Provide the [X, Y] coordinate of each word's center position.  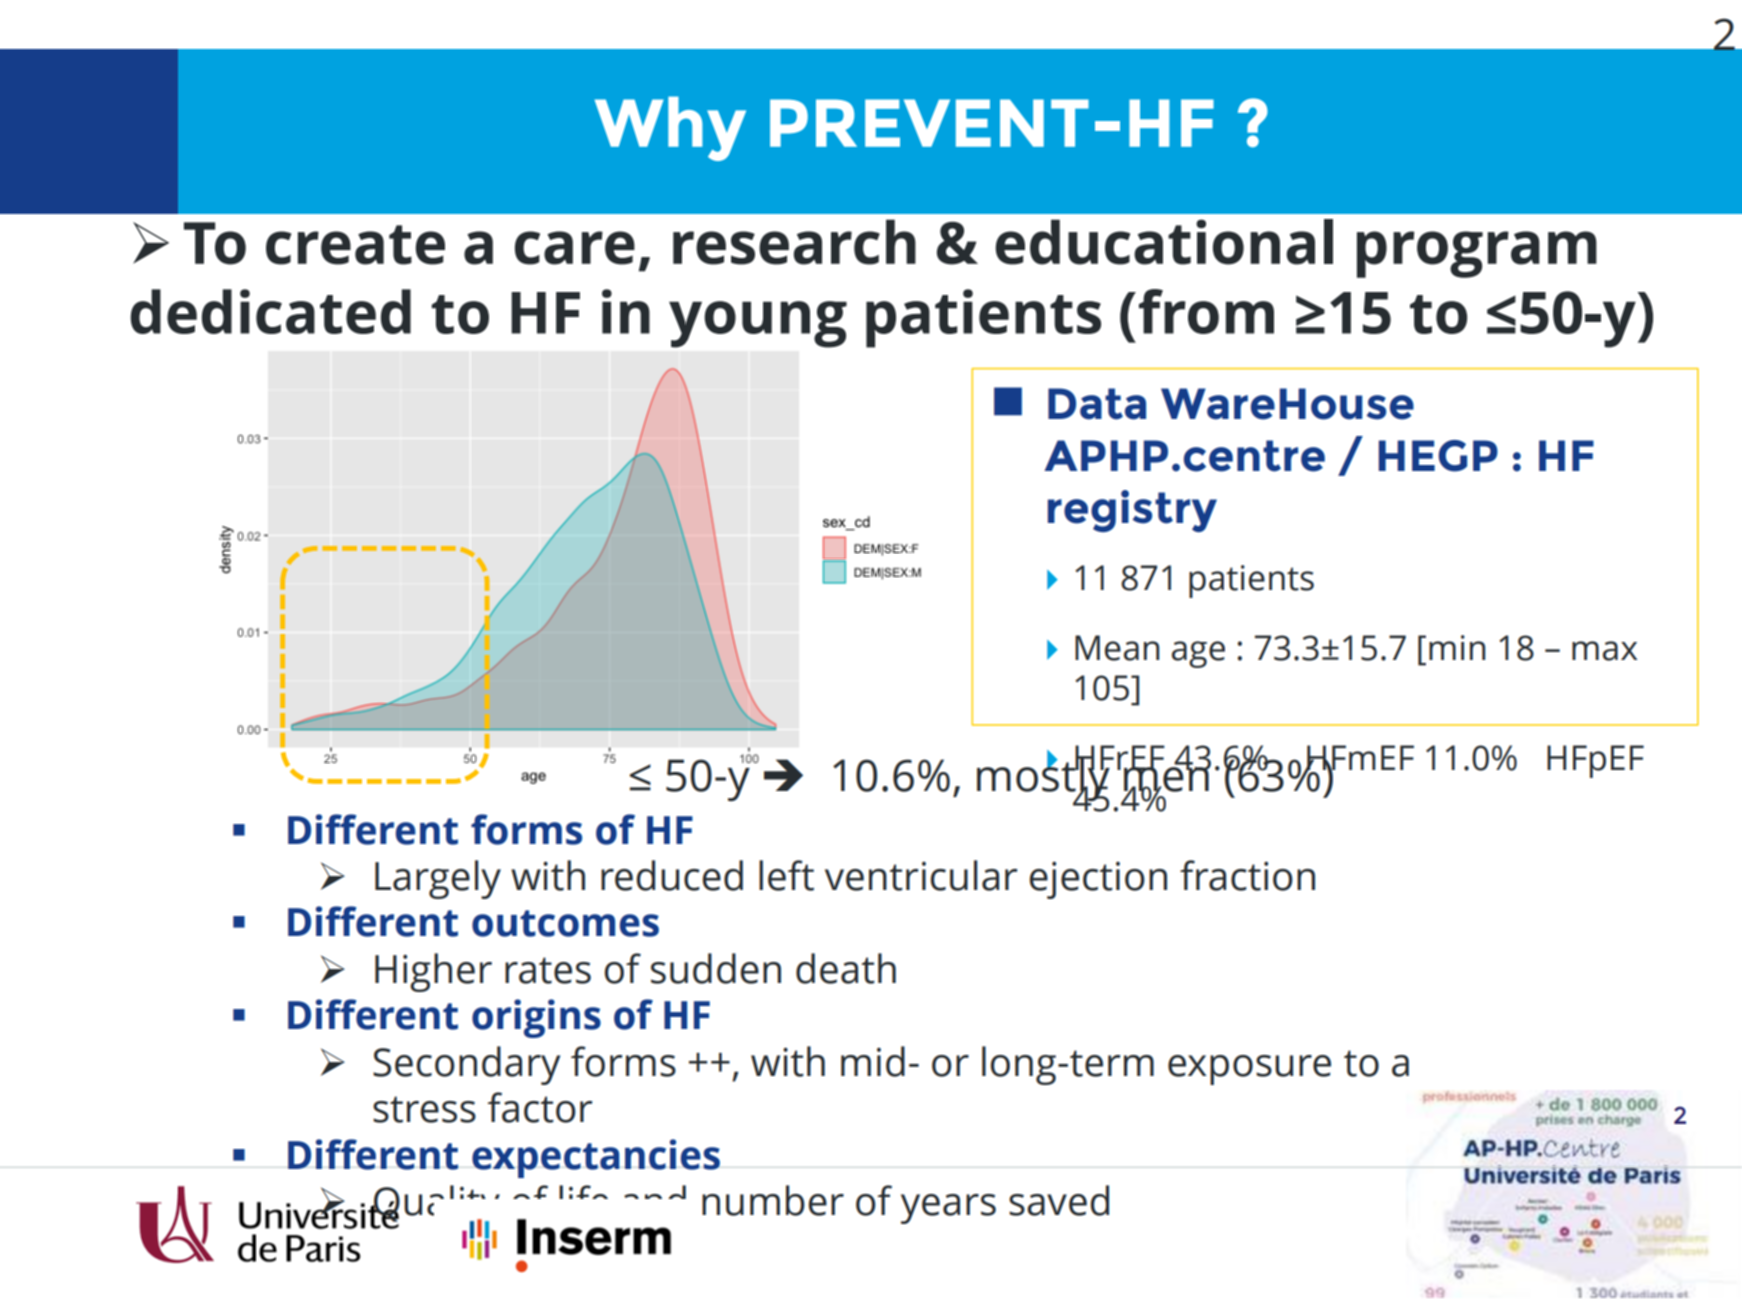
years [948, 1209]
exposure [1249, 1070]
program [1477, 254]
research [794, 242]
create [355, 245]
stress [424, 1109]
